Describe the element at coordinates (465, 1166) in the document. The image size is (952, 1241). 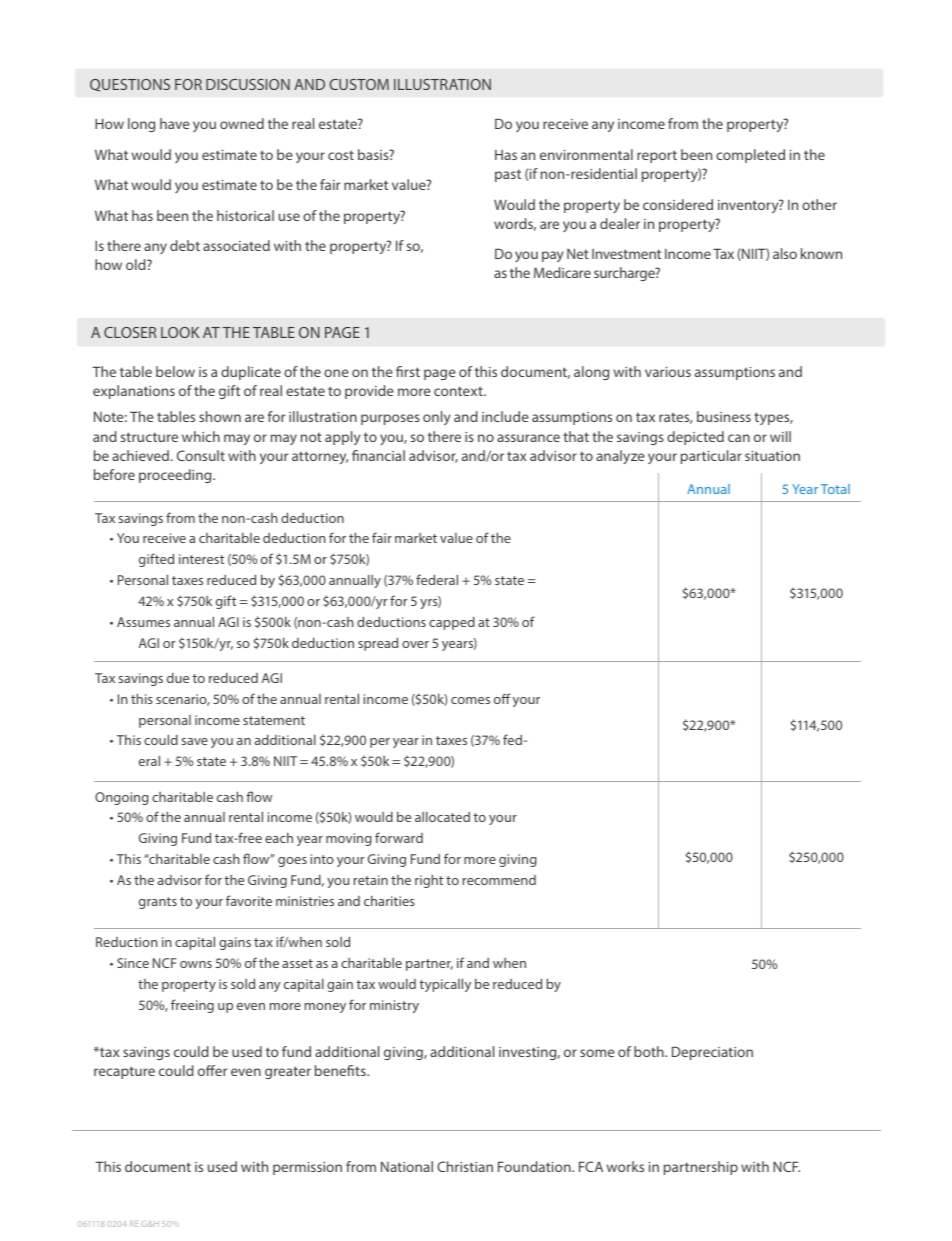
I see `Christian` at that location.
